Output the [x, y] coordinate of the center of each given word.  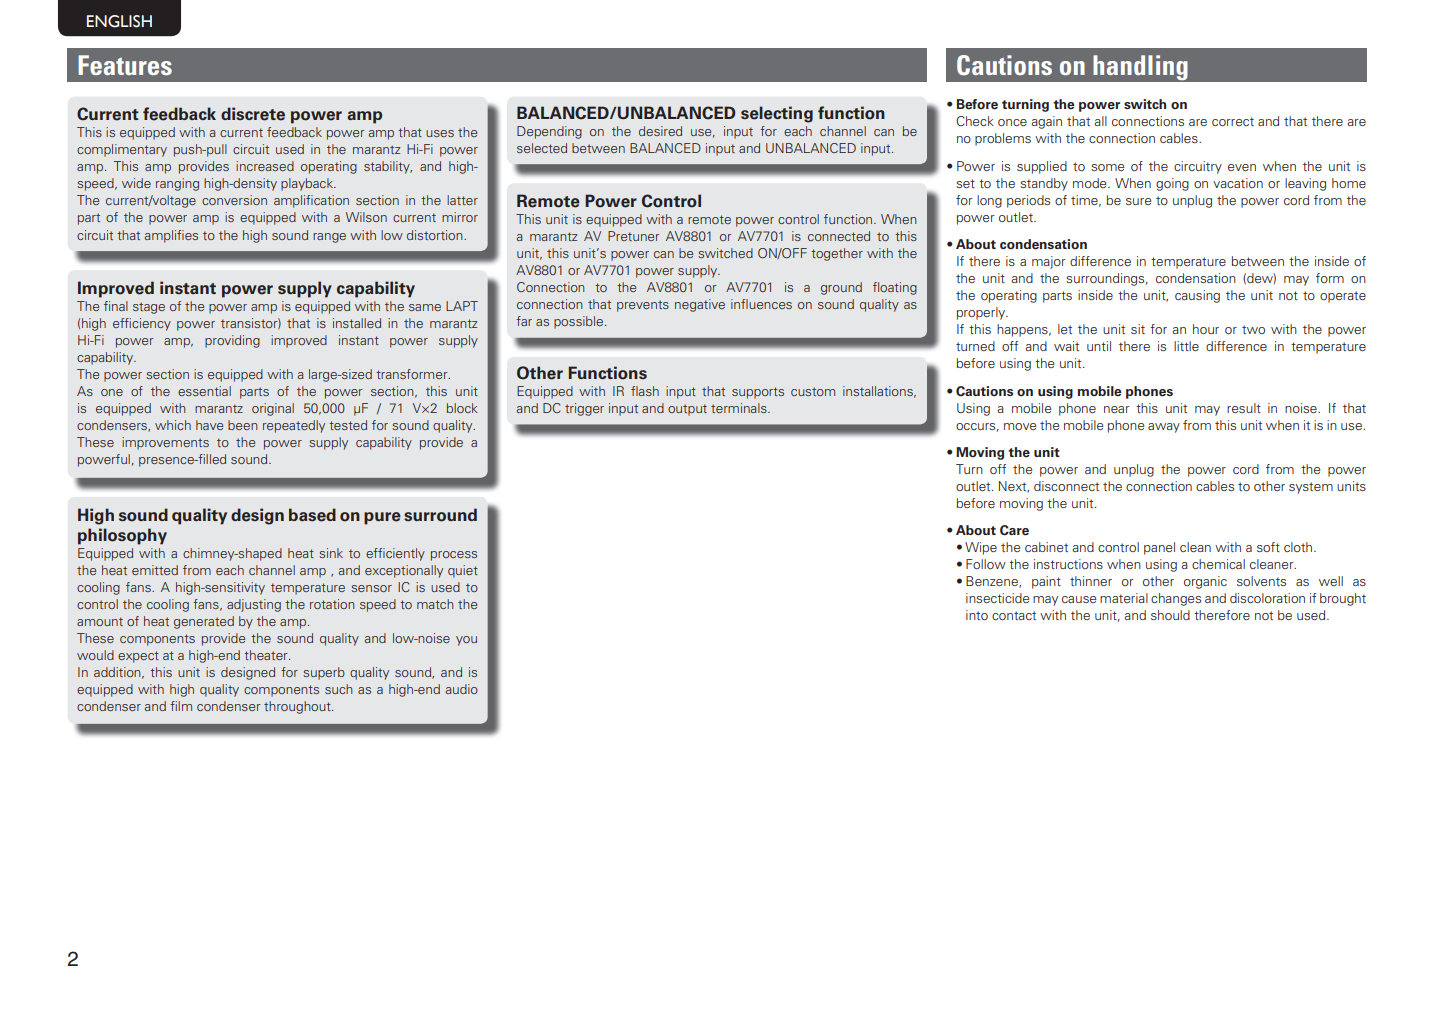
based [312, 515]
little [1186, 346]
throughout [298, 707]
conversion [234, 200]
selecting [777, 114]
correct [1233, 121]
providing [232, 341]
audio [462, 689]
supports [758, 393]
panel [1159, 548]
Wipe [981, 548]
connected [839, 236]
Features [125, 65]
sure [1138, 201]
